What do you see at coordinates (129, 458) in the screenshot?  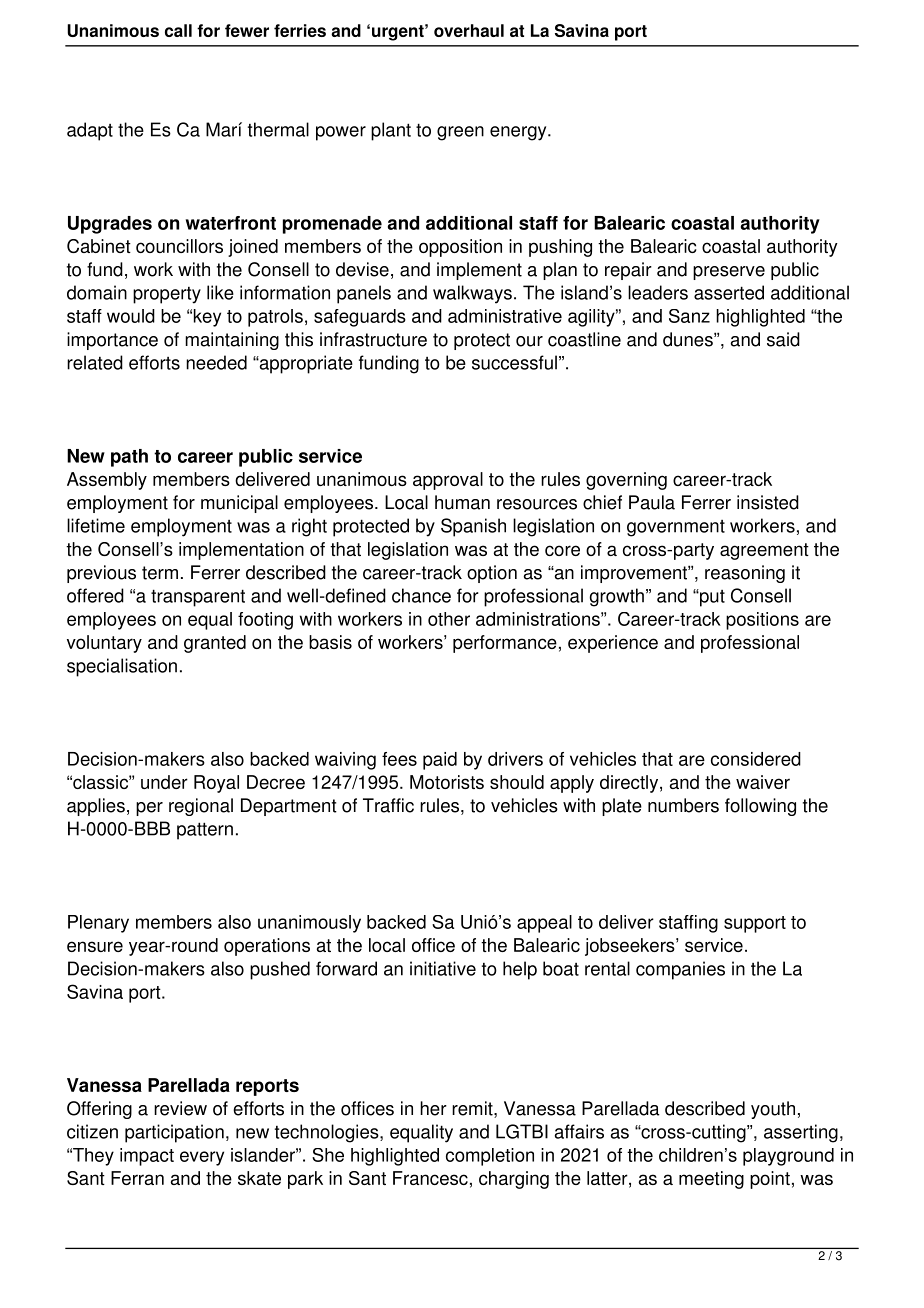 I see `path` at bounding box center [129, 458].
